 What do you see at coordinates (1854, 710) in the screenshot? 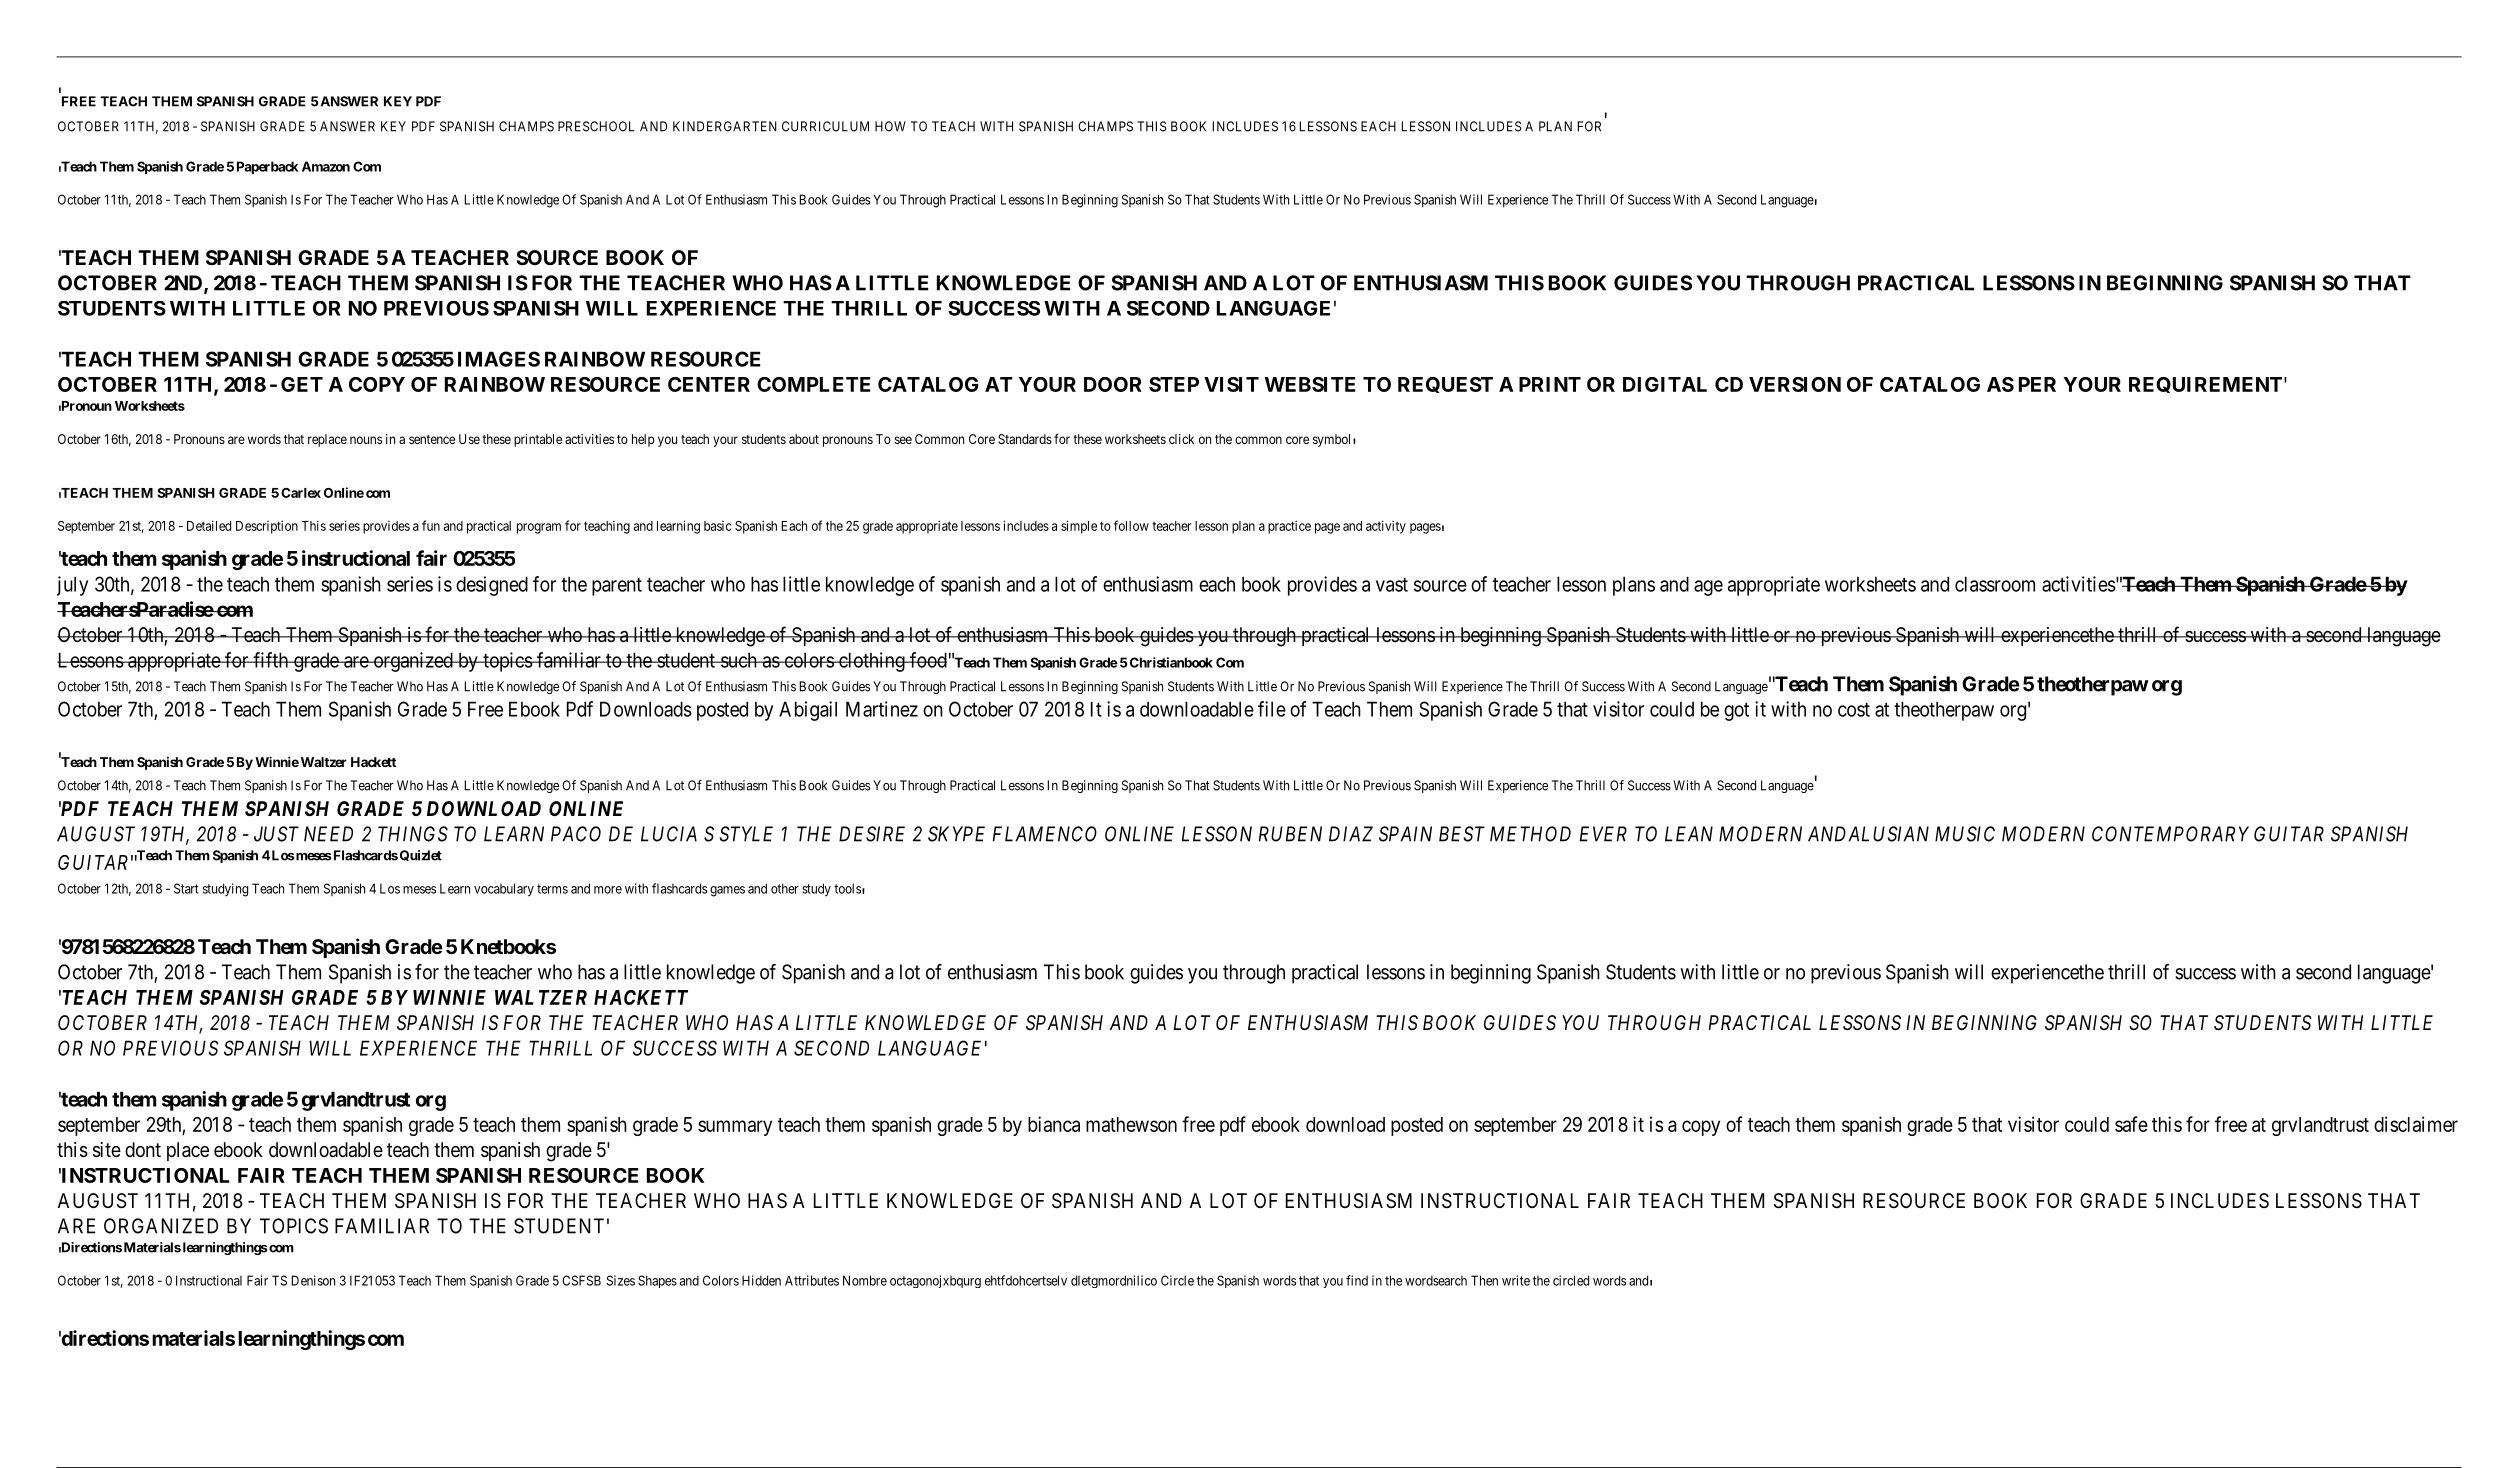
I see `cost` at bounding box center [1854, 710].
